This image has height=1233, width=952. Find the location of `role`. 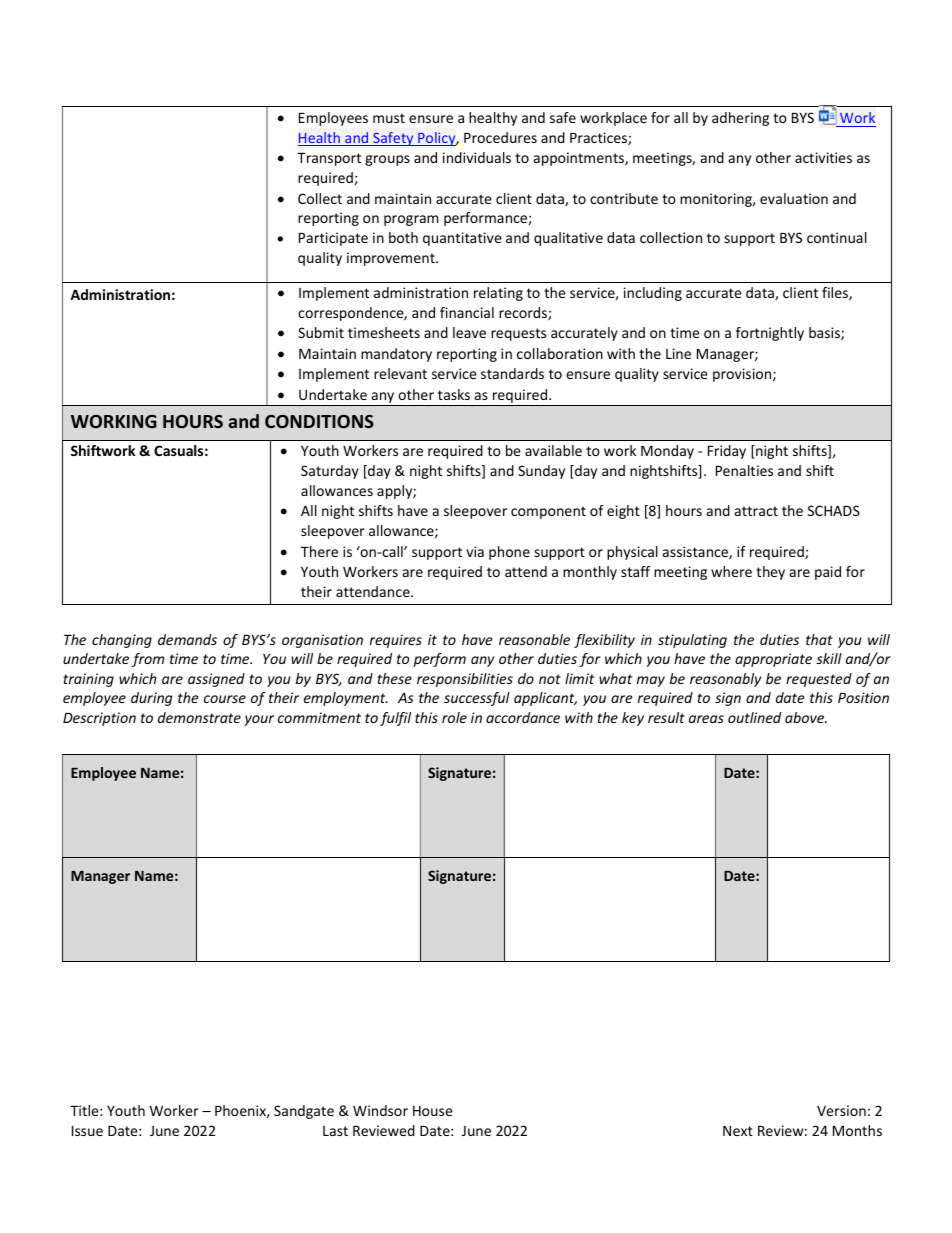

role is located at coordinates (454, 717).
